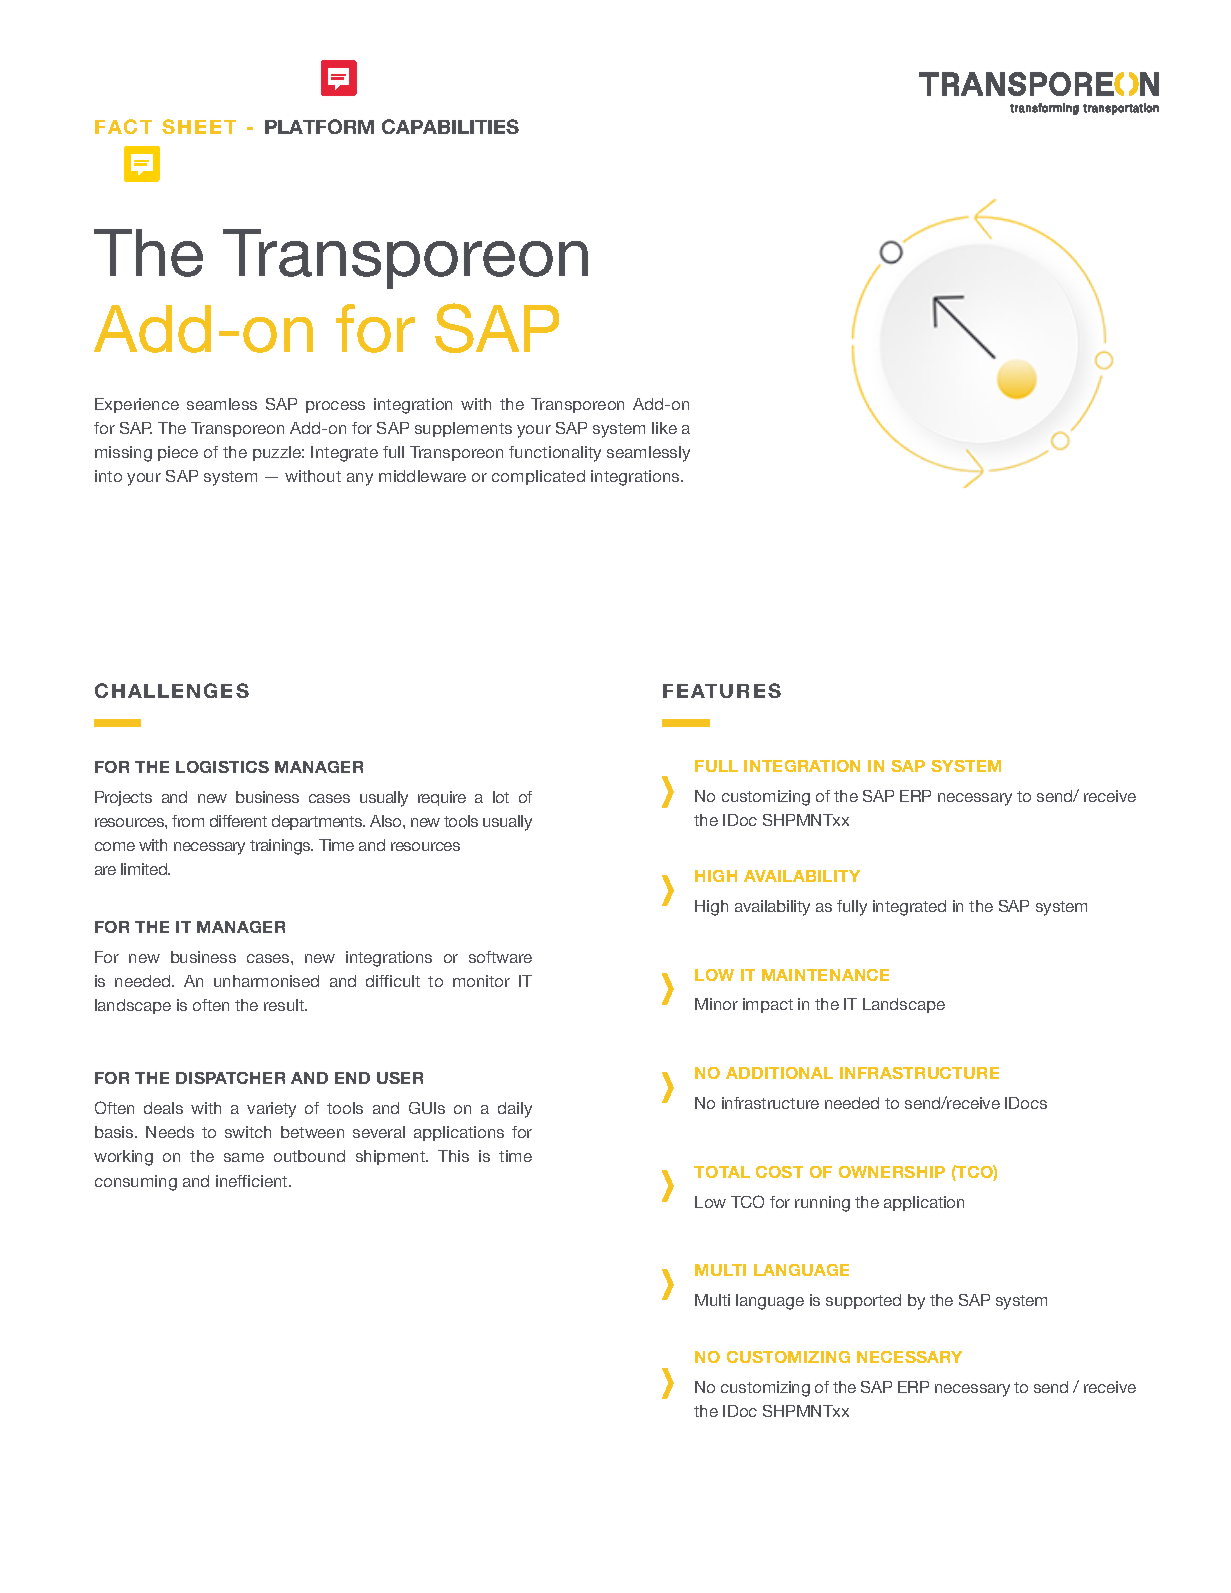 The image size is (1231, 1593). What do you see at coordinates (450, 126) in the image?
I see `CAPABILITIES` at bounding box center [450, 126].
